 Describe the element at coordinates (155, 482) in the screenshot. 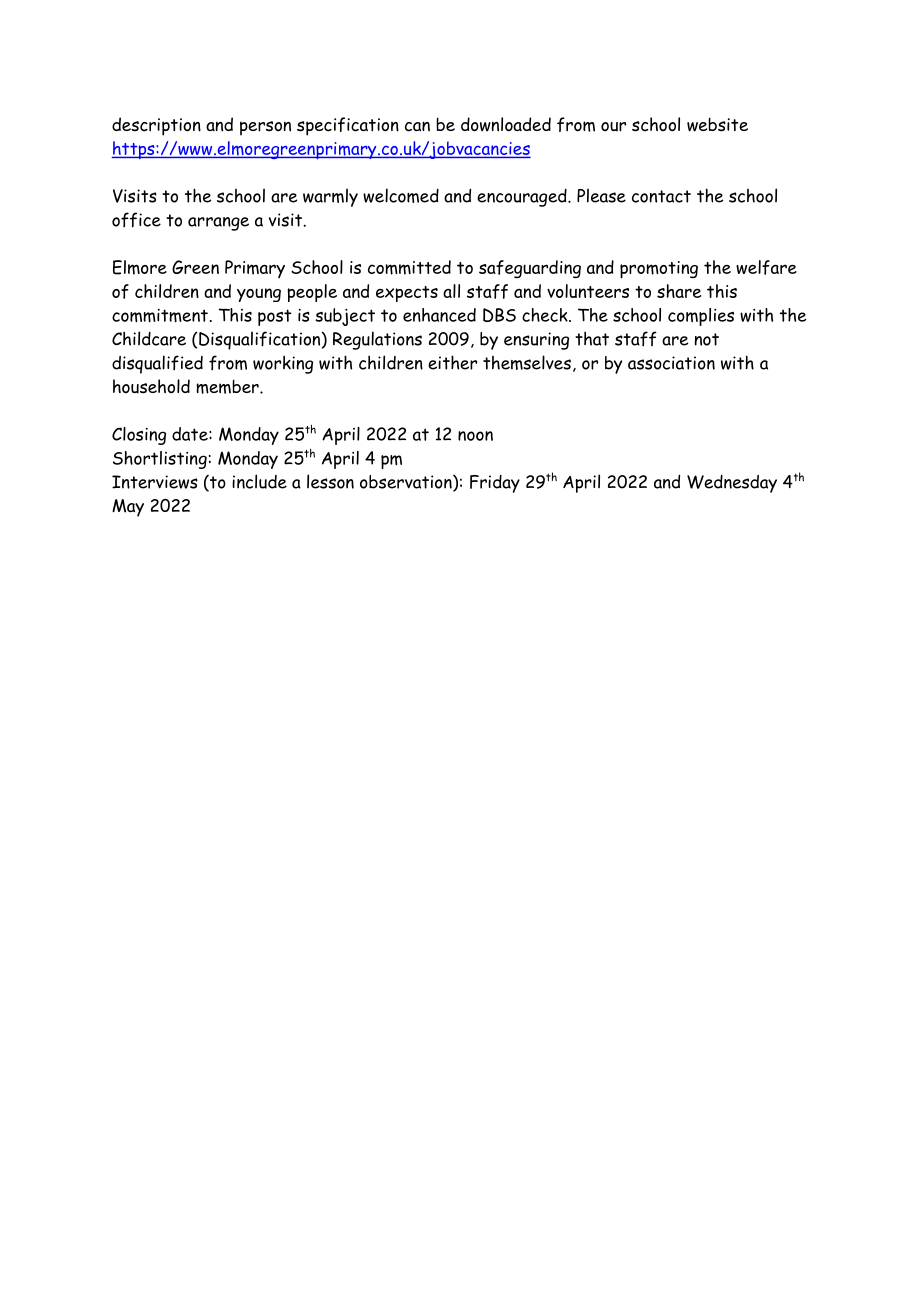

I see `Interviews` at that location.
